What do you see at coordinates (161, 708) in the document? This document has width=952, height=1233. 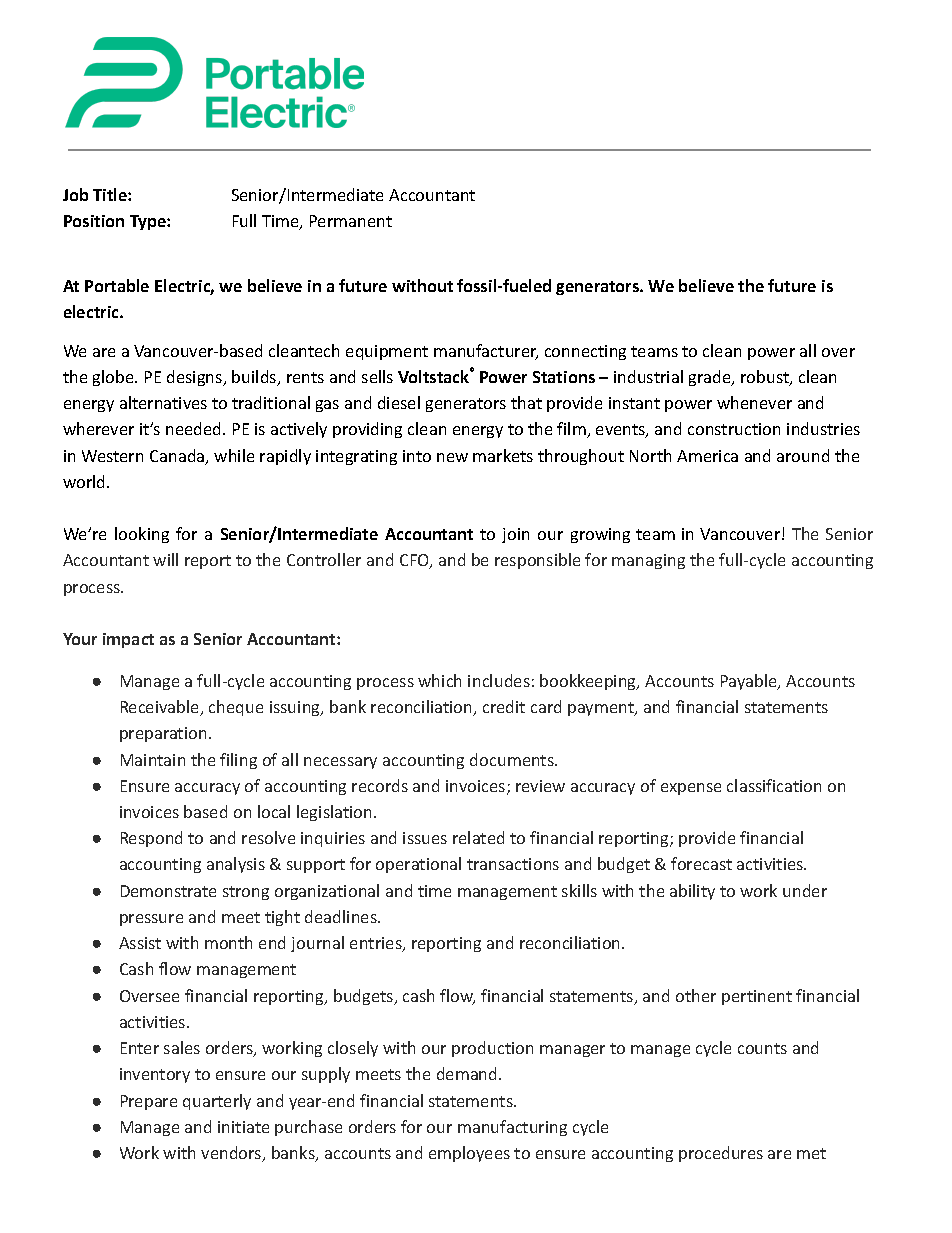 I see `Receivable` at bounding box center [161, 708].
